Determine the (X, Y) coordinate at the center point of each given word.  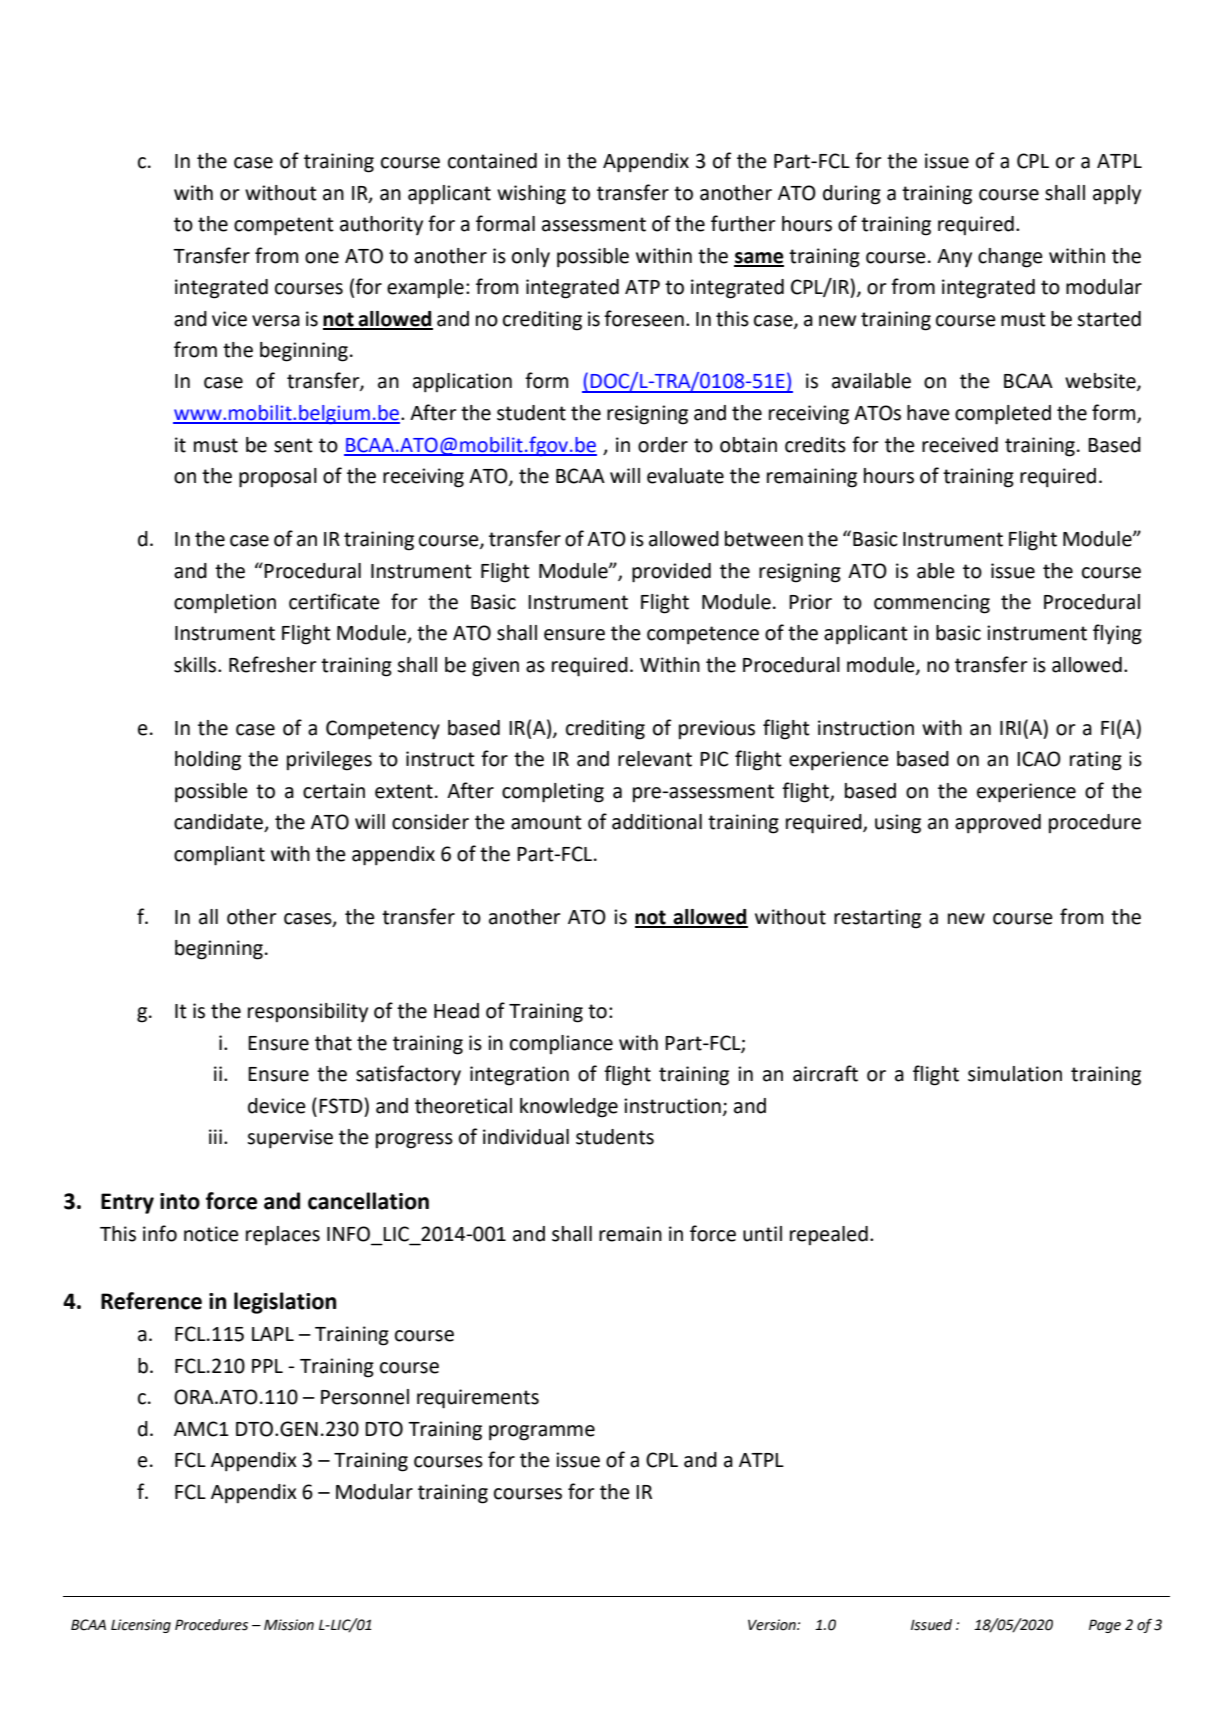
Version (773, 1625)
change (1010, 258)
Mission (289, 1625)
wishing (531, 195)
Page (1105, 1626)
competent (284, 226)
